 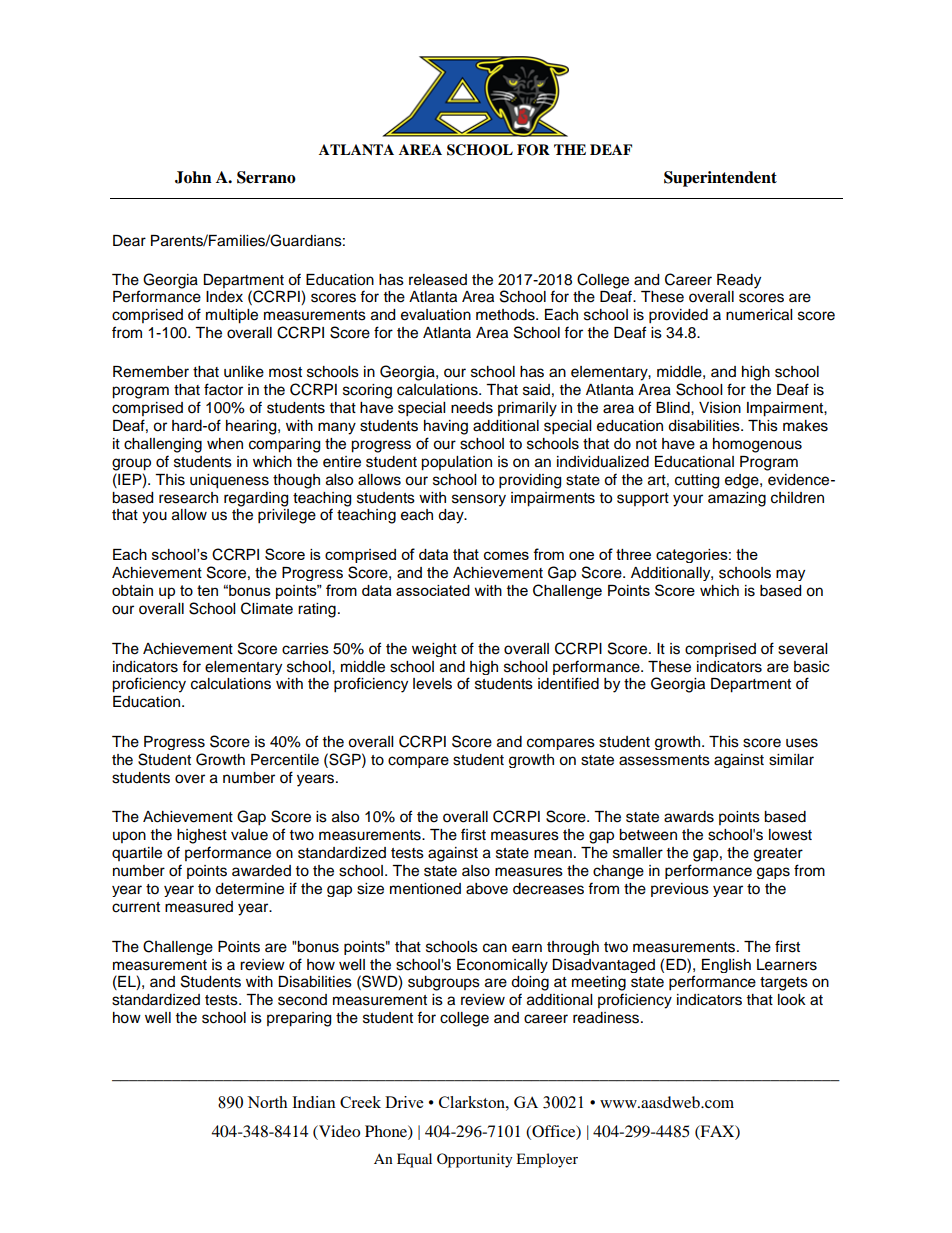 I want to click on released, so click(x=438, y=280).
